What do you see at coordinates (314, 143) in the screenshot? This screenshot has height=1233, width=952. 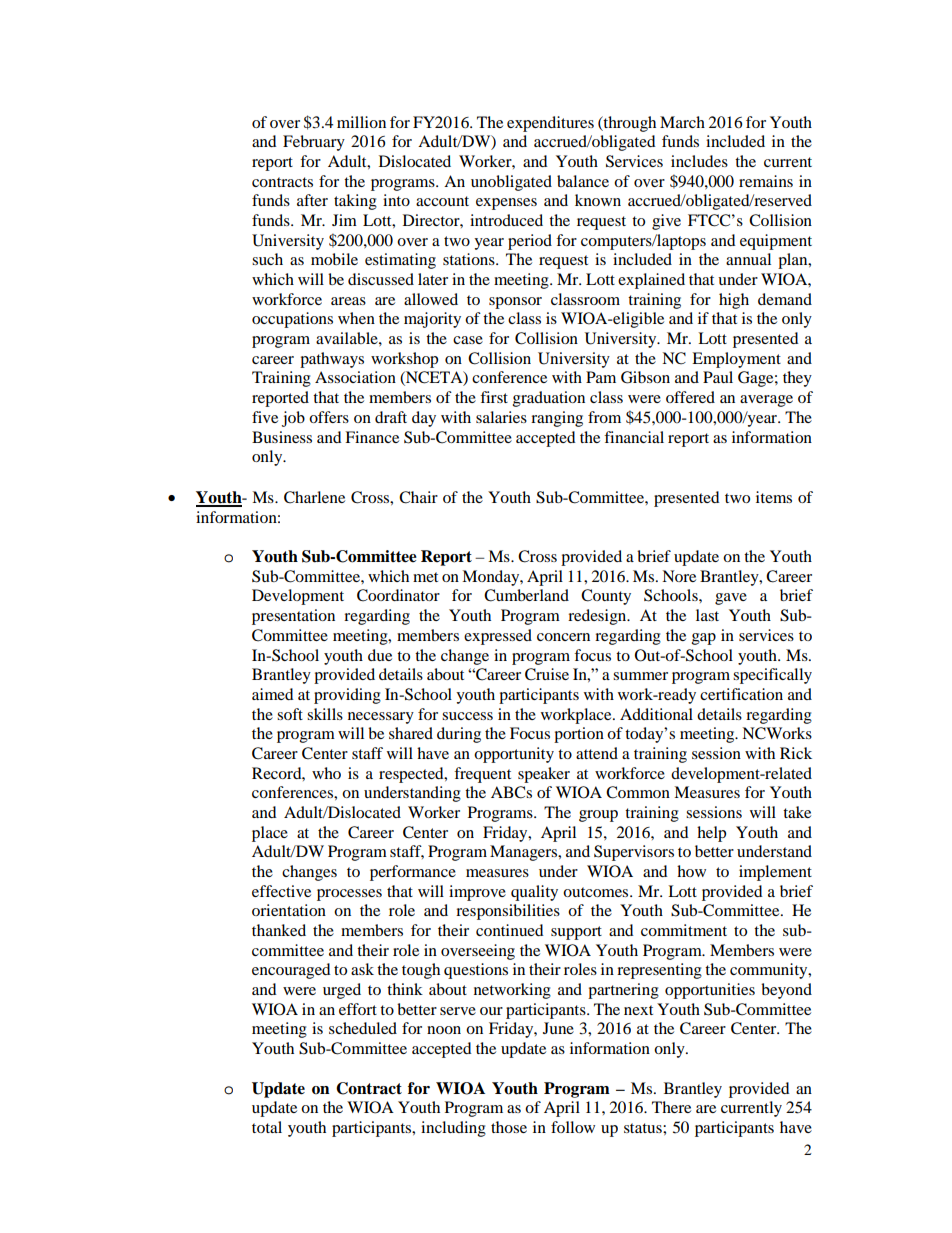 I see `February` at bounding box center [314, 143].
